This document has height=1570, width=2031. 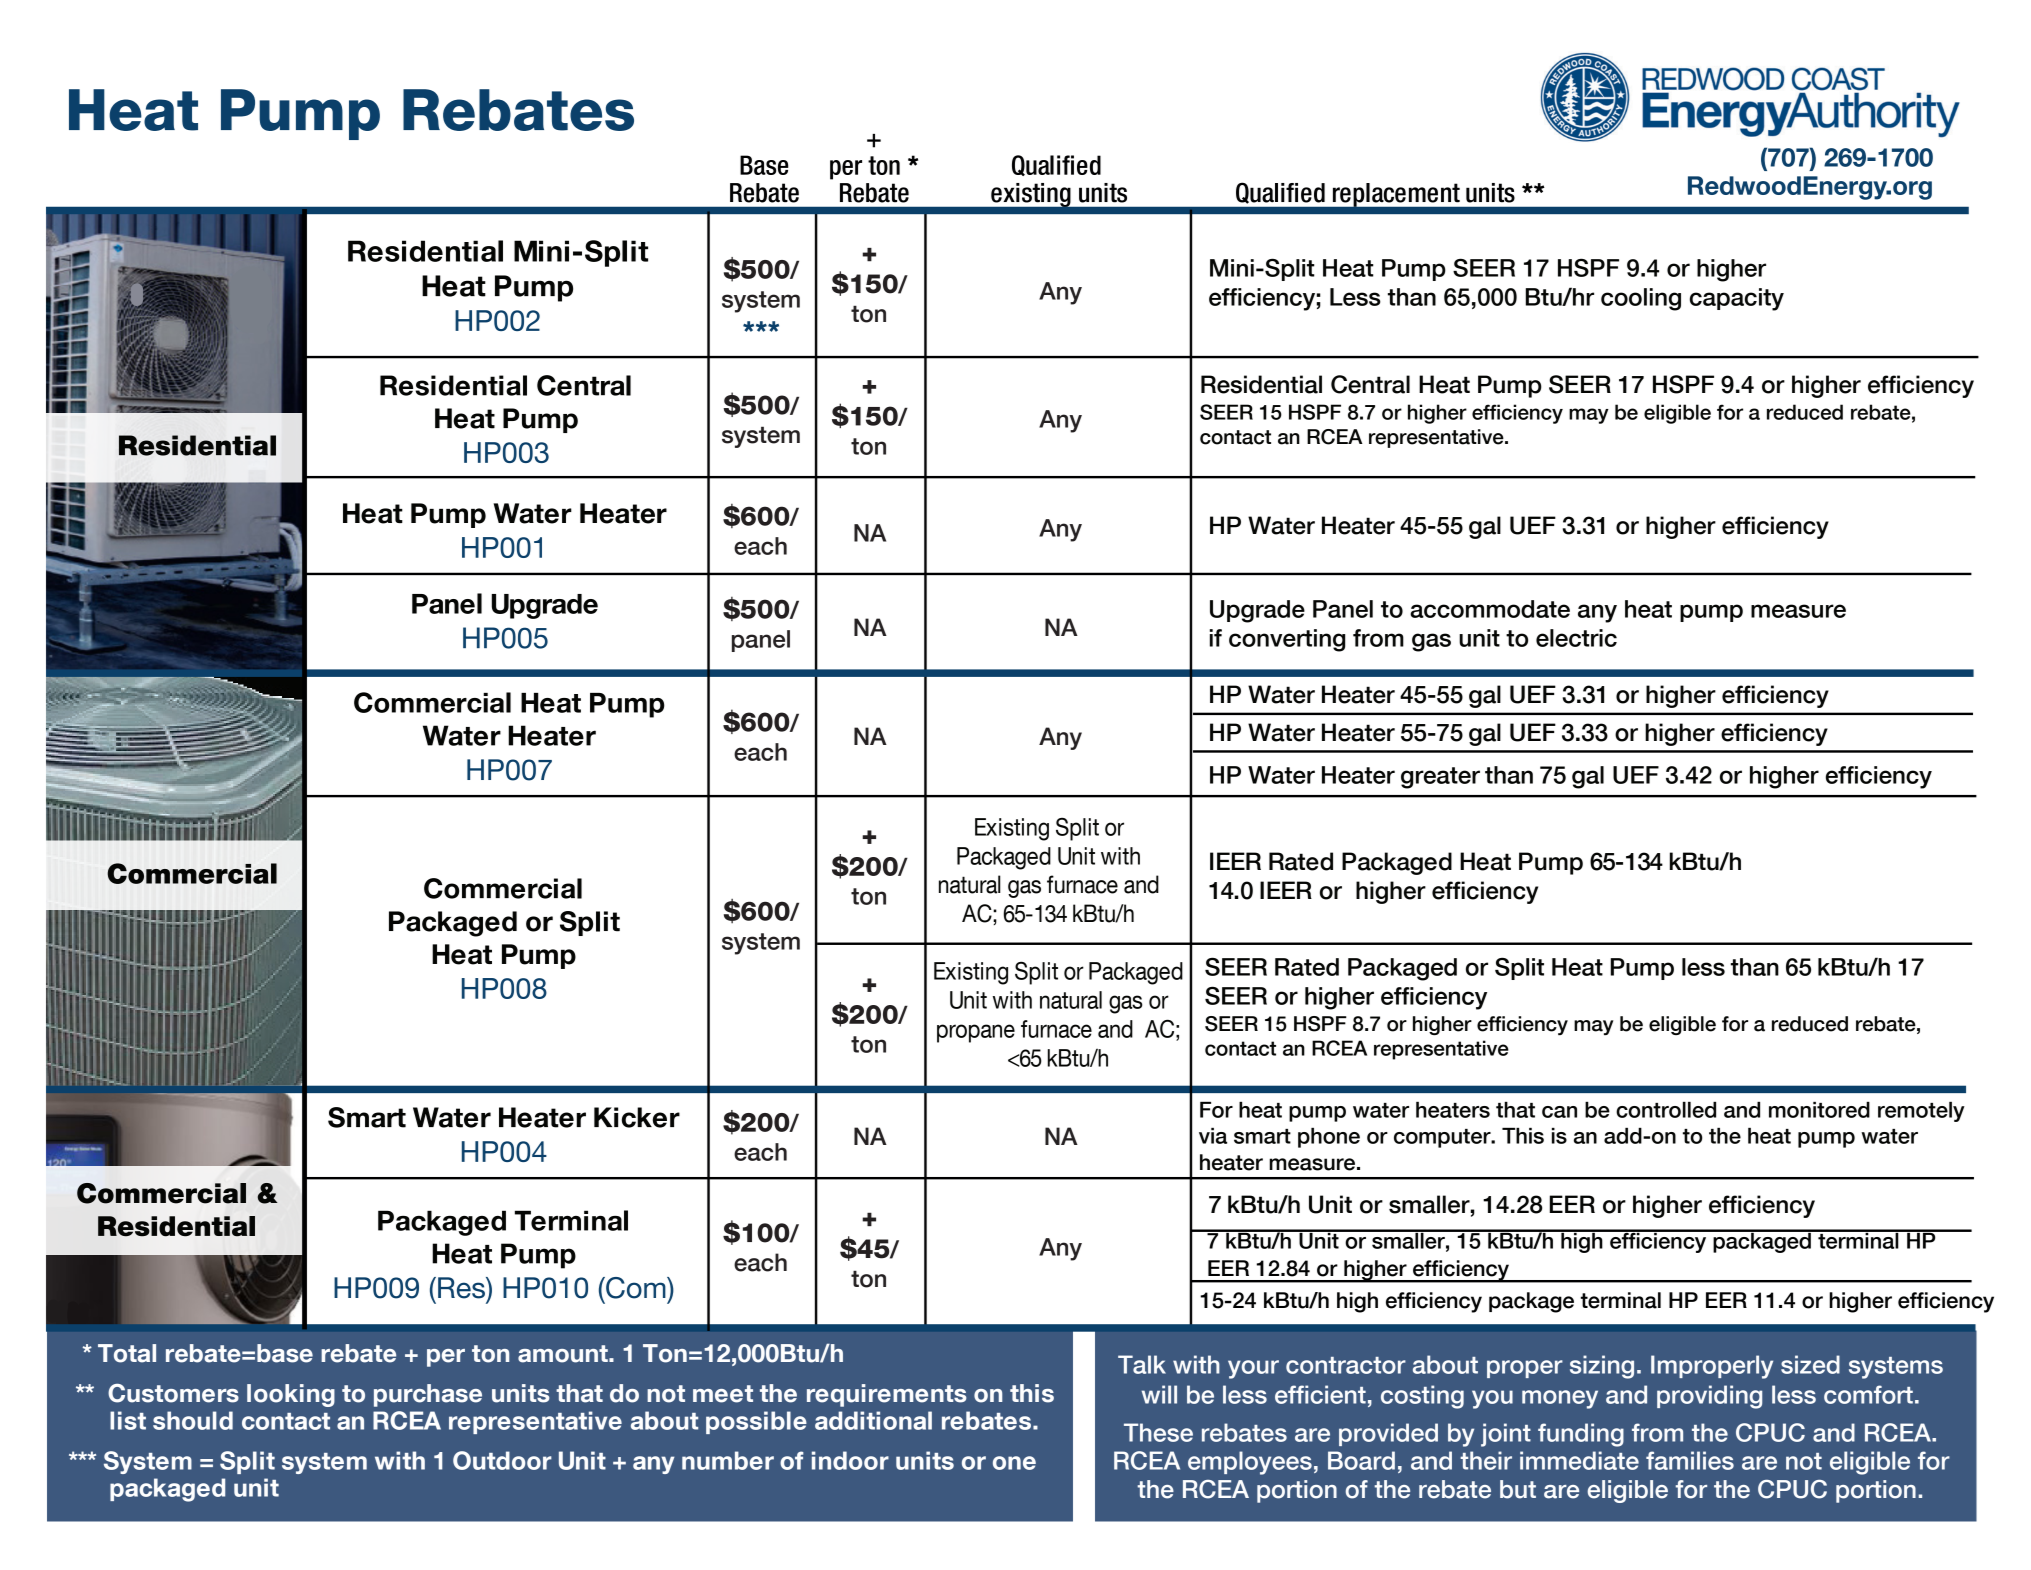 I want to click on greater, so click(x=1440, y=778).
